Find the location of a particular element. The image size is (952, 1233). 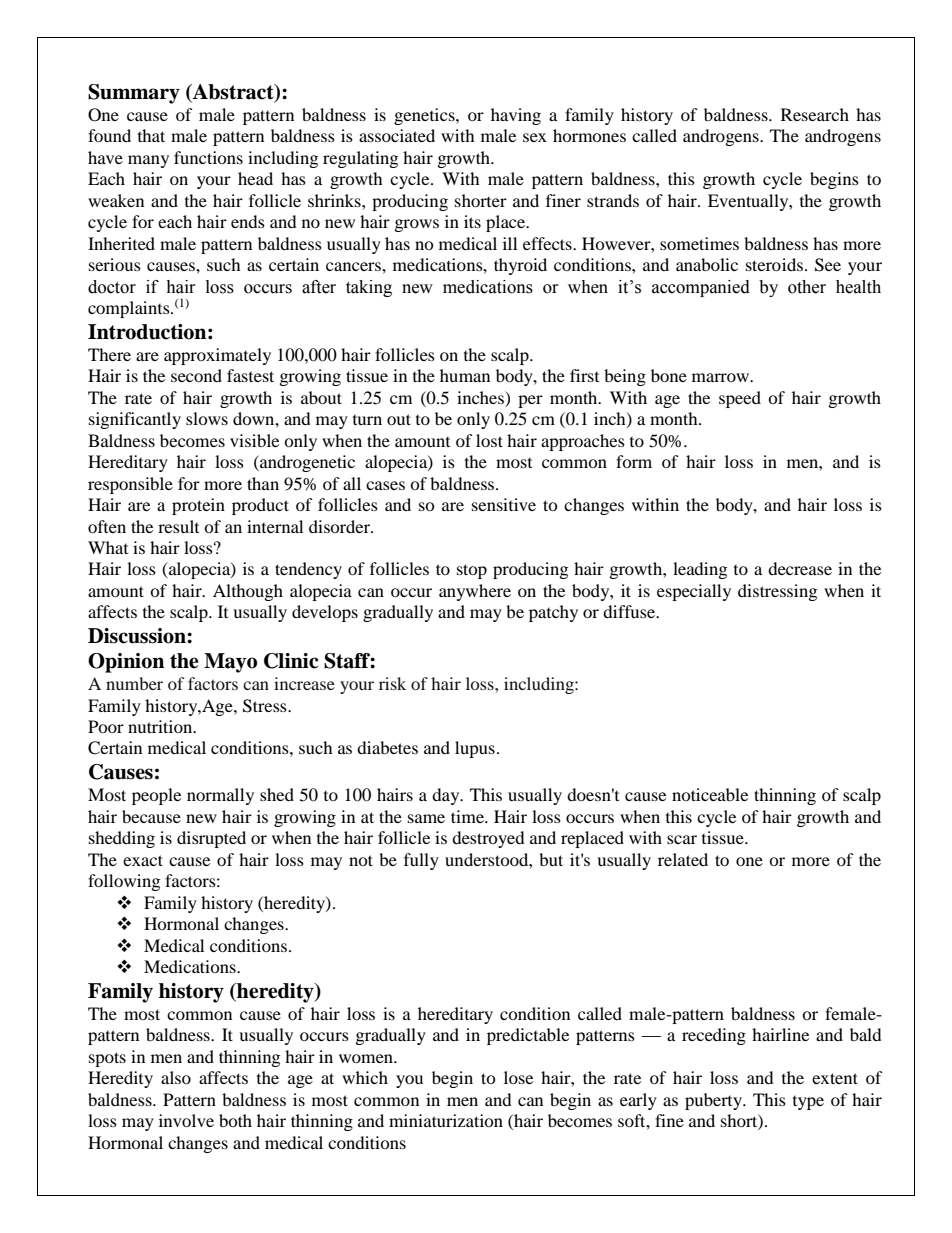

Research is located at coordinates (815, 114).
